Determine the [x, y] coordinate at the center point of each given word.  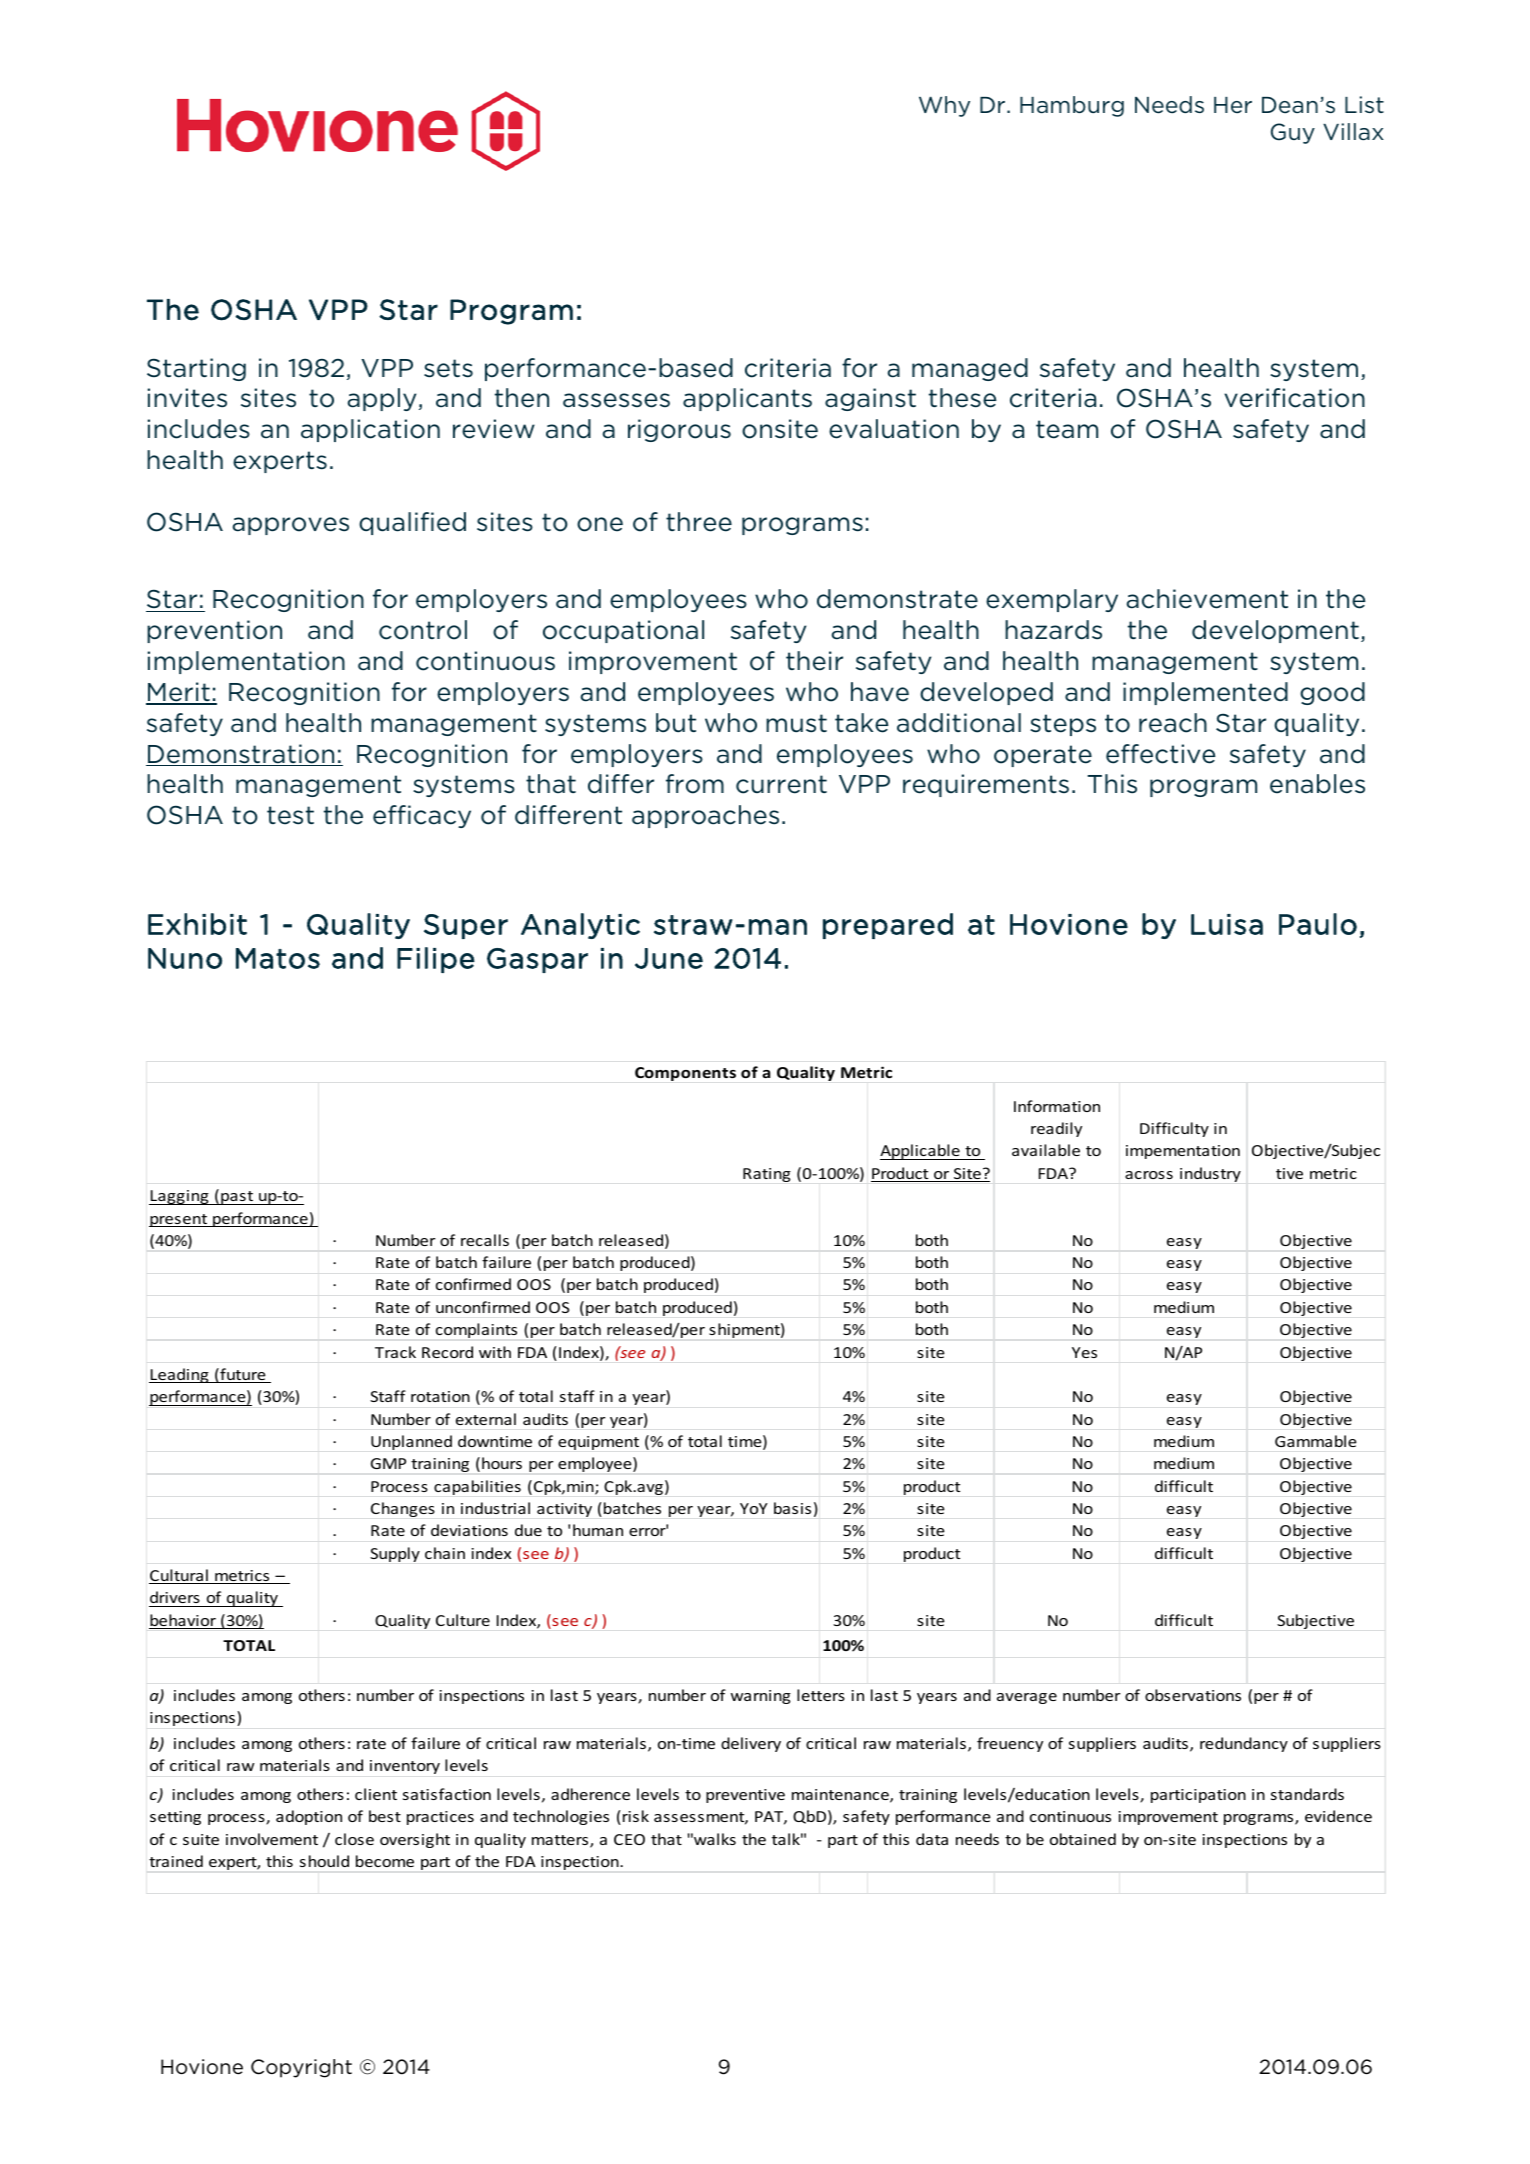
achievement [1207, 599]
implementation [246, 662]
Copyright [301, 2068]
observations [1193, 1695]
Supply [395, 1554]
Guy [1293, 133]
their [814, 661]
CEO [629, 1839]
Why [944, 106]
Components [685, 1074]
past [237, 1198]
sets [448, 368]
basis [792, 1508]
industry [1210, 1174]
